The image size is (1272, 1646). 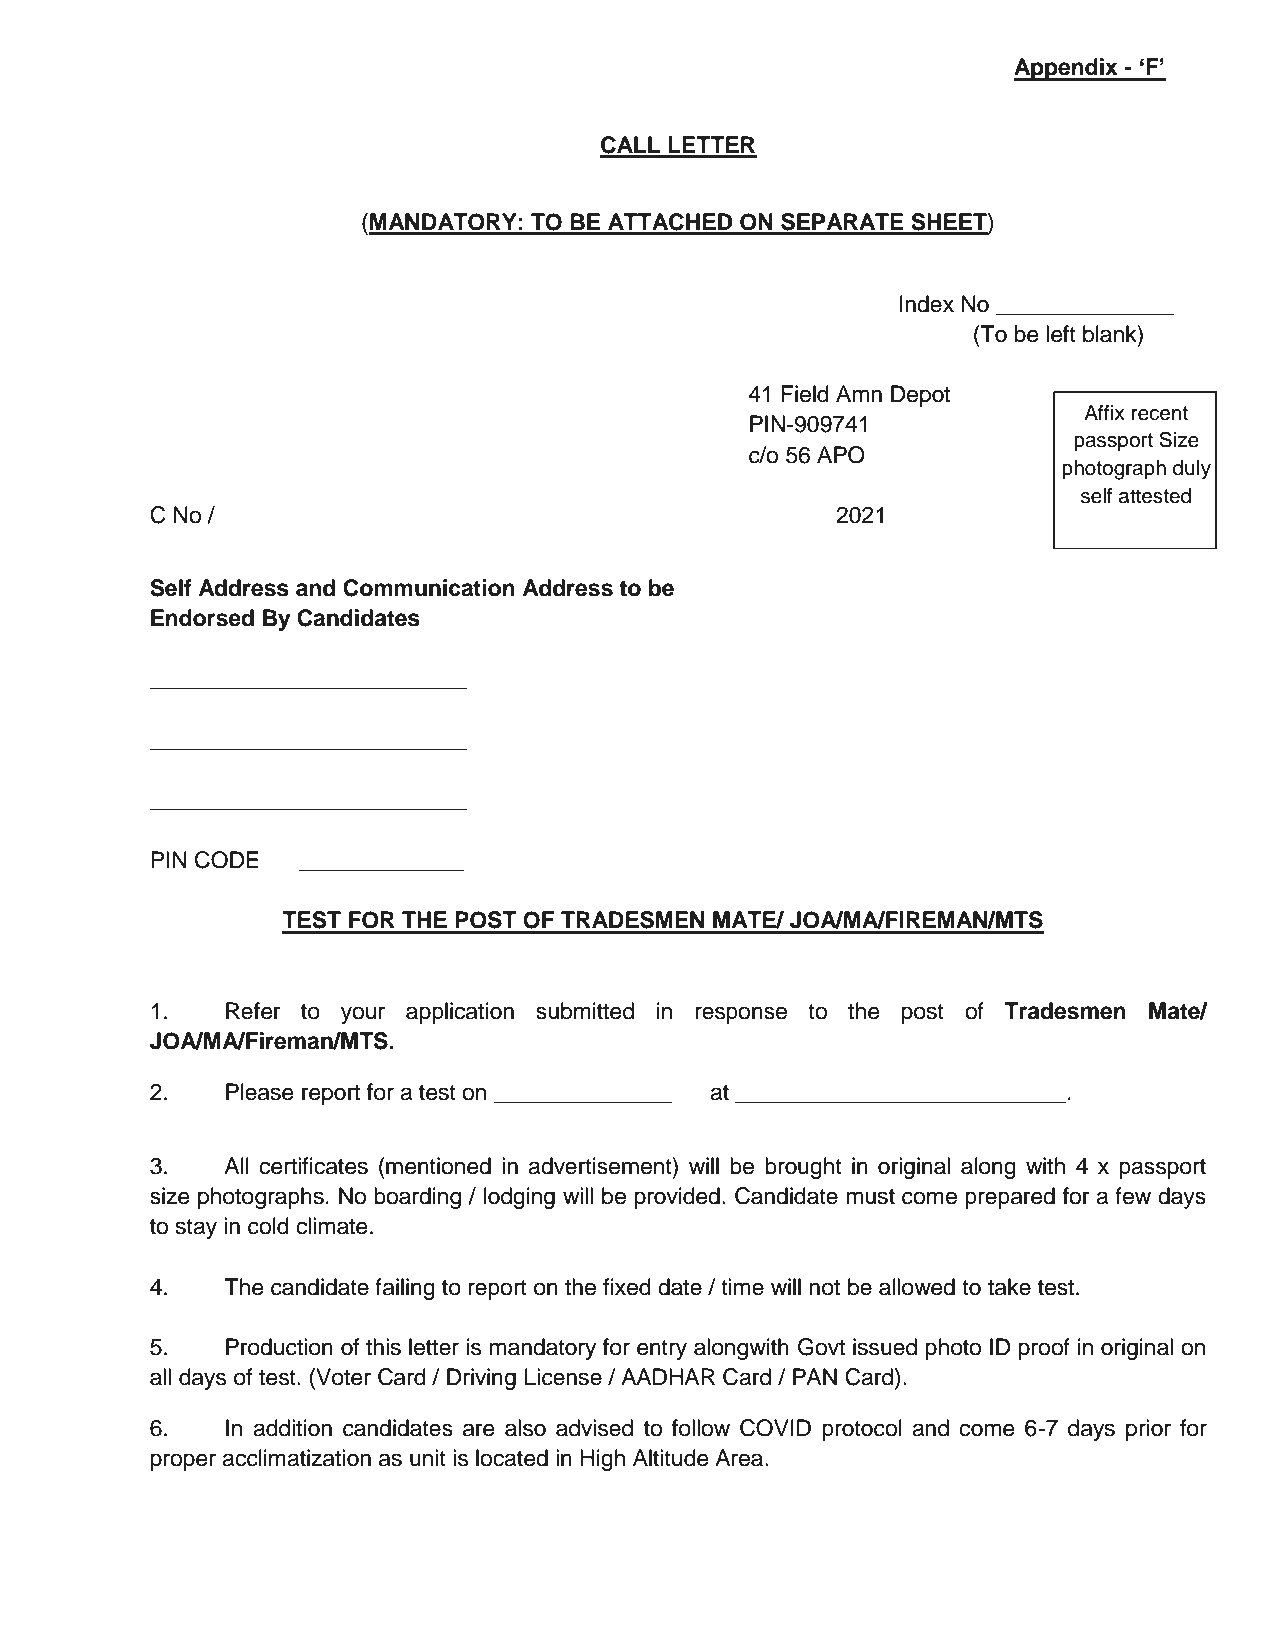 What do you see at coordinates (841, 455) in the screenshot?
I see `APO` at bounding box center [841, 455].
